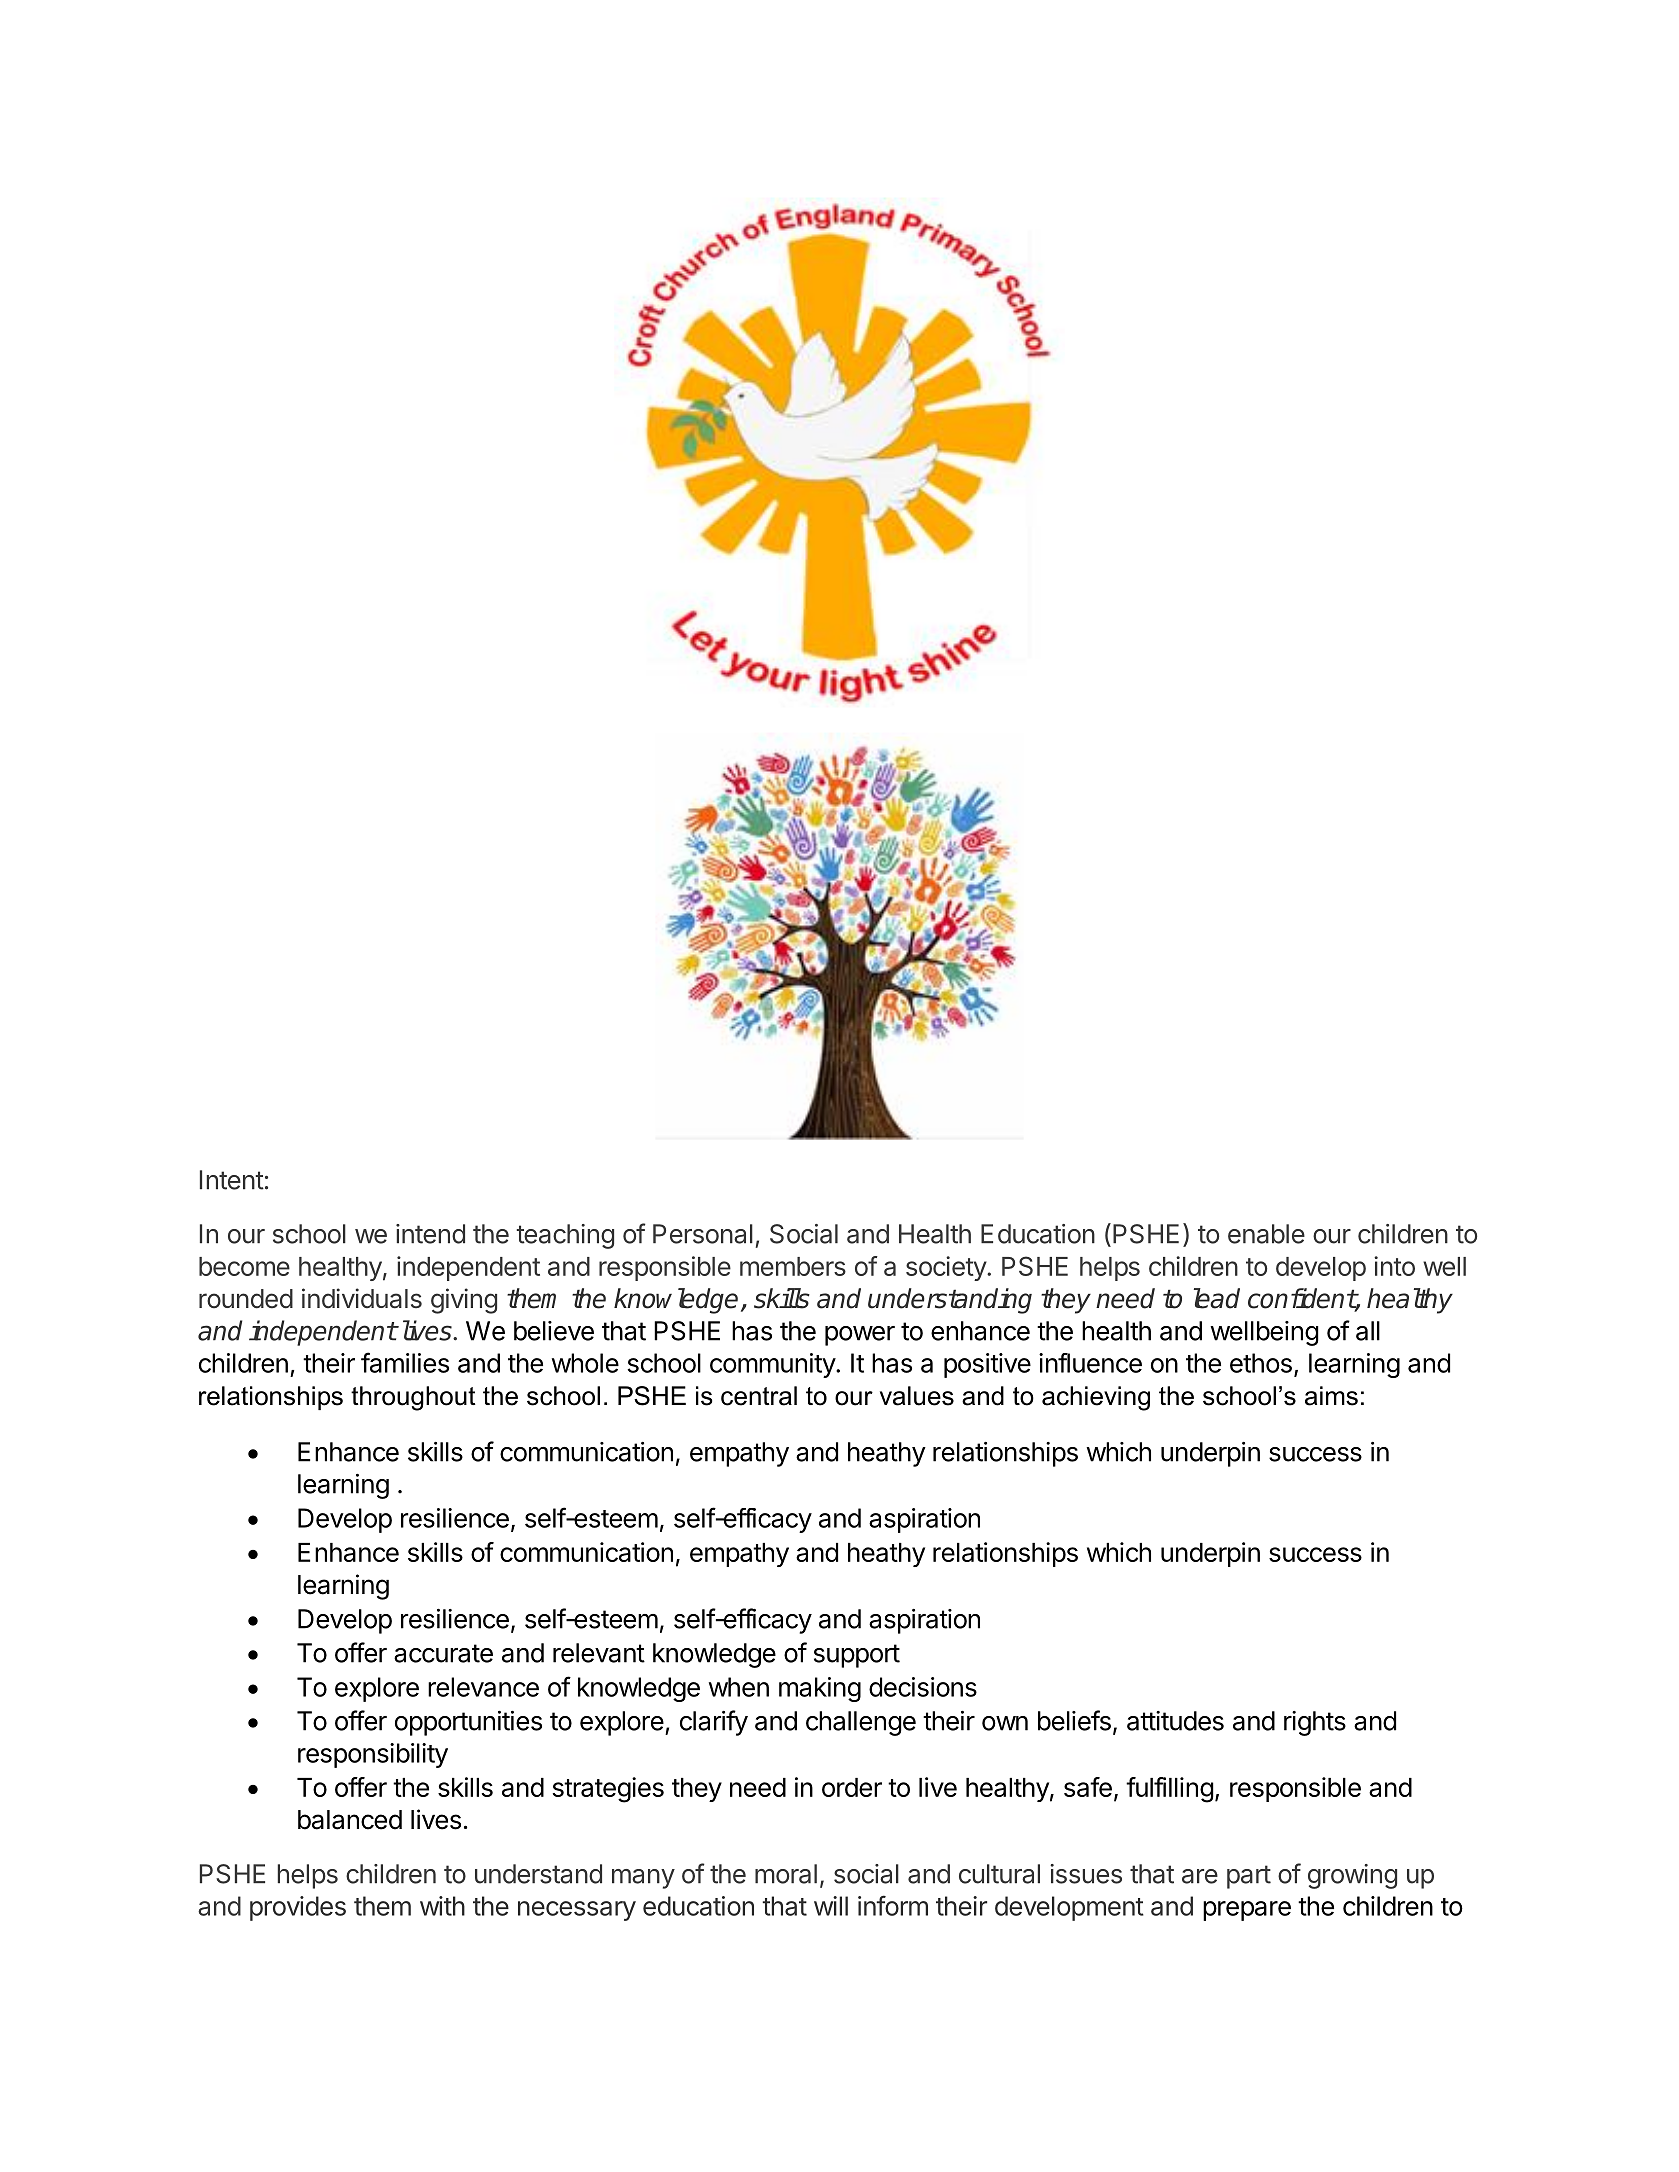 This screenshot has height=2172, width=1679. What do you see at coordinates (703, 1234) in the screenshot?
I see `Personal` at bounding box center [703, 1234].
